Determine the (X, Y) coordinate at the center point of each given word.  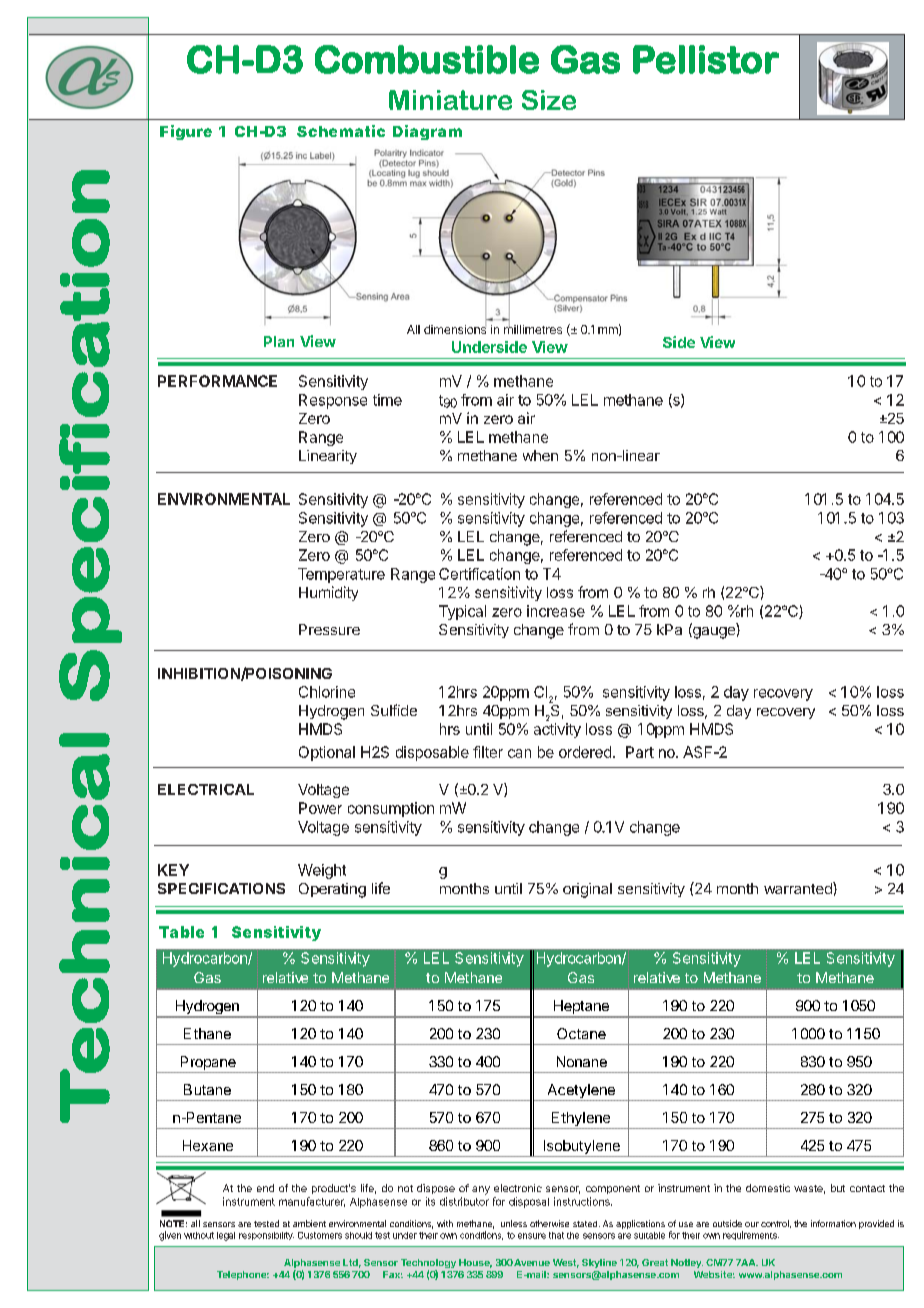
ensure (532, 1236)
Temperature (341, 575)
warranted (799, 888)
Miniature (450, 100)
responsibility (266, 1236)
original (587, 890)
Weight (322, 871)
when (540, 455)
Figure (186, 132)
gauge (713, 633)
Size (549, 100)
